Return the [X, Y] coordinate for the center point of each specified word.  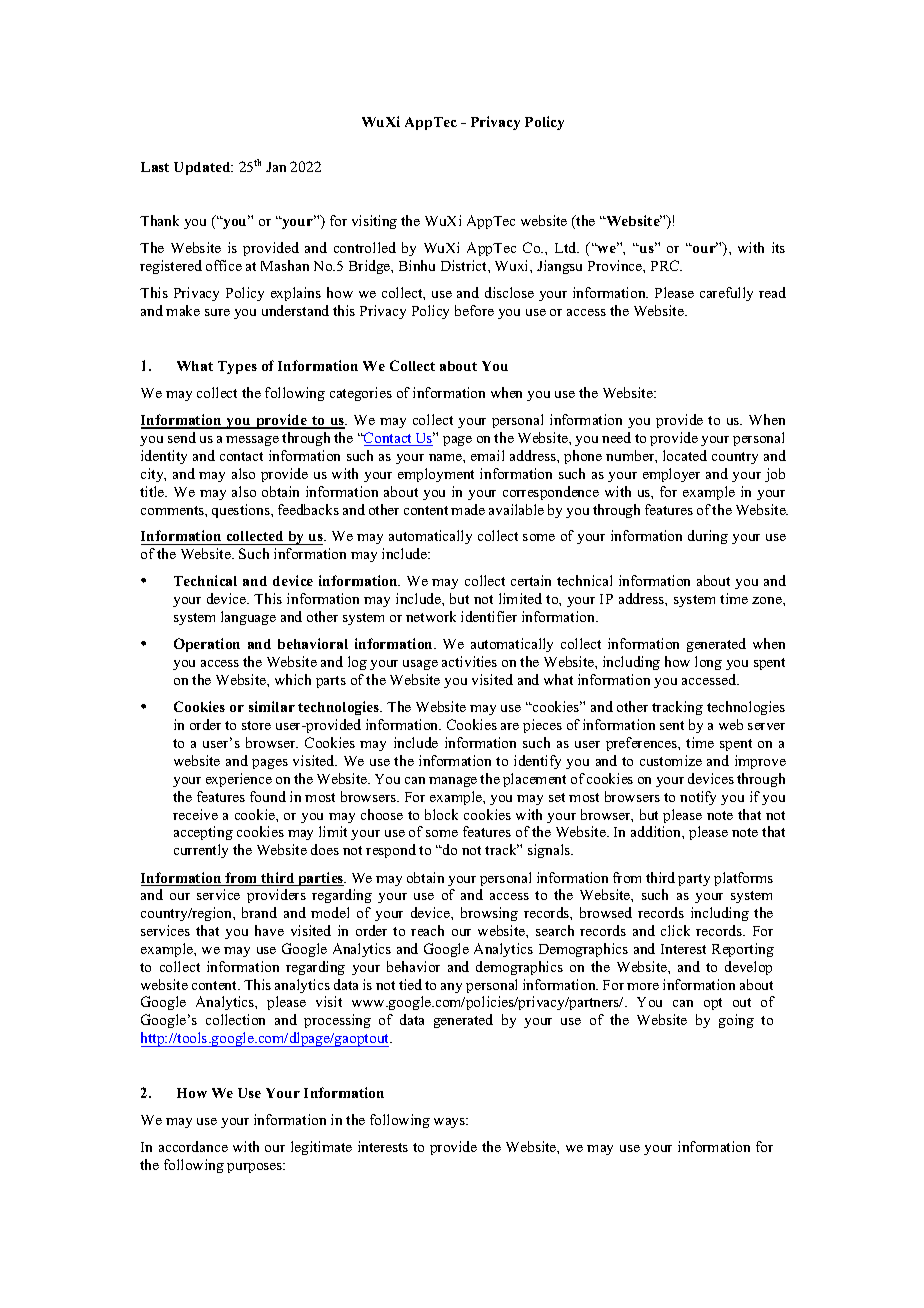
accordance [193, 1146]
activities [469, 661]
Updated [203, 168]
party [694, 880]
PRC [666, 265]
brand [259, 912]
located [685, 455]
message [252, 441]
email [487, 455]
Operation [207, 645]
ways [451, 1123]
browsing [489, 914]
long [708, 663]
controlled [365, 247]
